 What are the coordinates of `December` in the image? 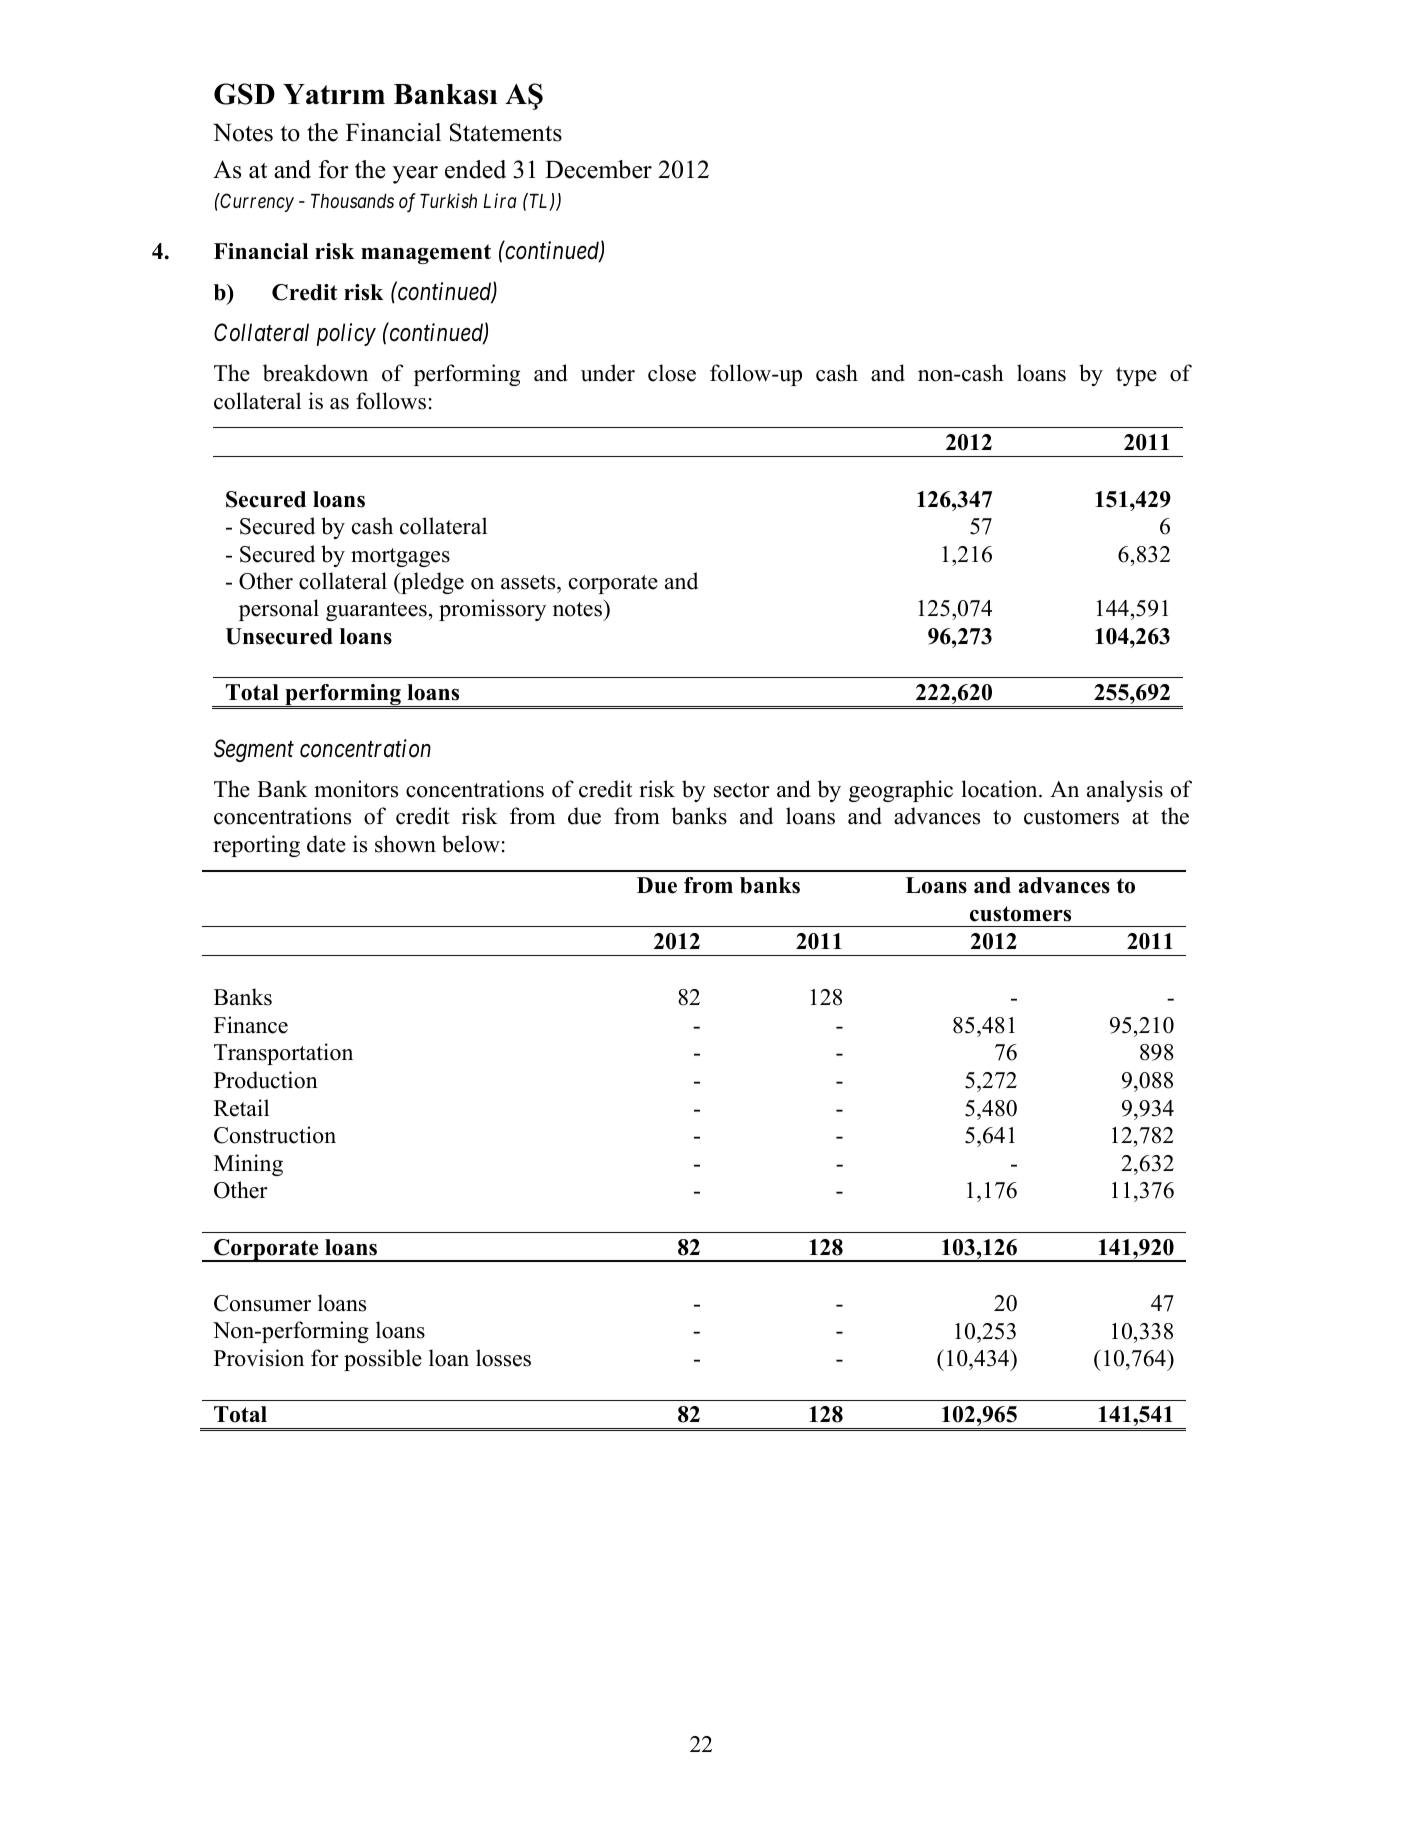 It's located at (598, 169).
